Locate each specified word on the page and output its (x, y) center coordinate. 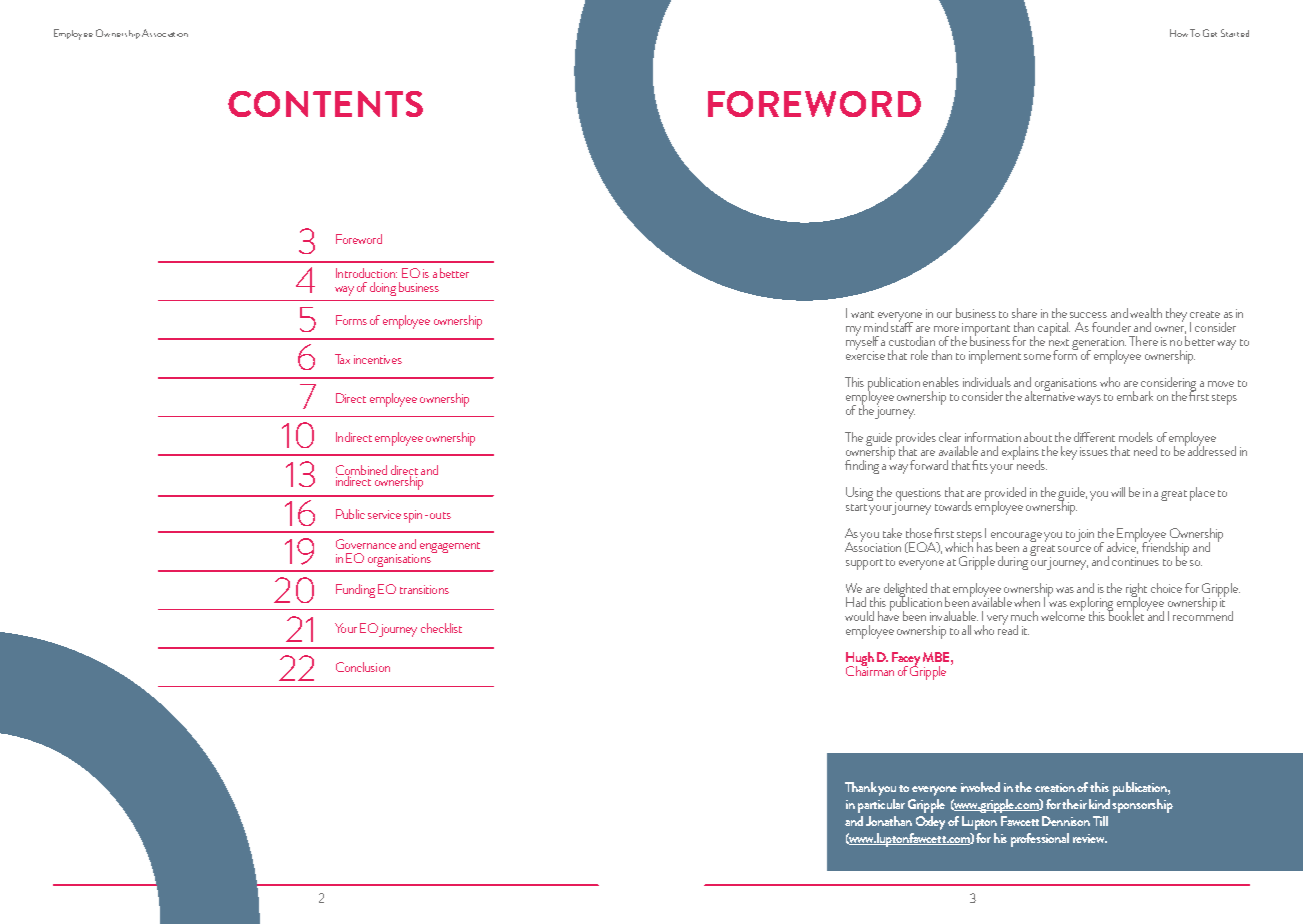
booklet (1125, 615)
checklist (441, 628)
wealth (1146, 313)
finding (862, 467)
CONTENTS (325, 104)
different (1094, 437)
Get (1210, 33)
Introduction (366, 273)
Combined (361, 471)
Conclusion (363, 667)
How (1179, 33)
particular (881, 806)
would (859, 616)
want (862, 314)
